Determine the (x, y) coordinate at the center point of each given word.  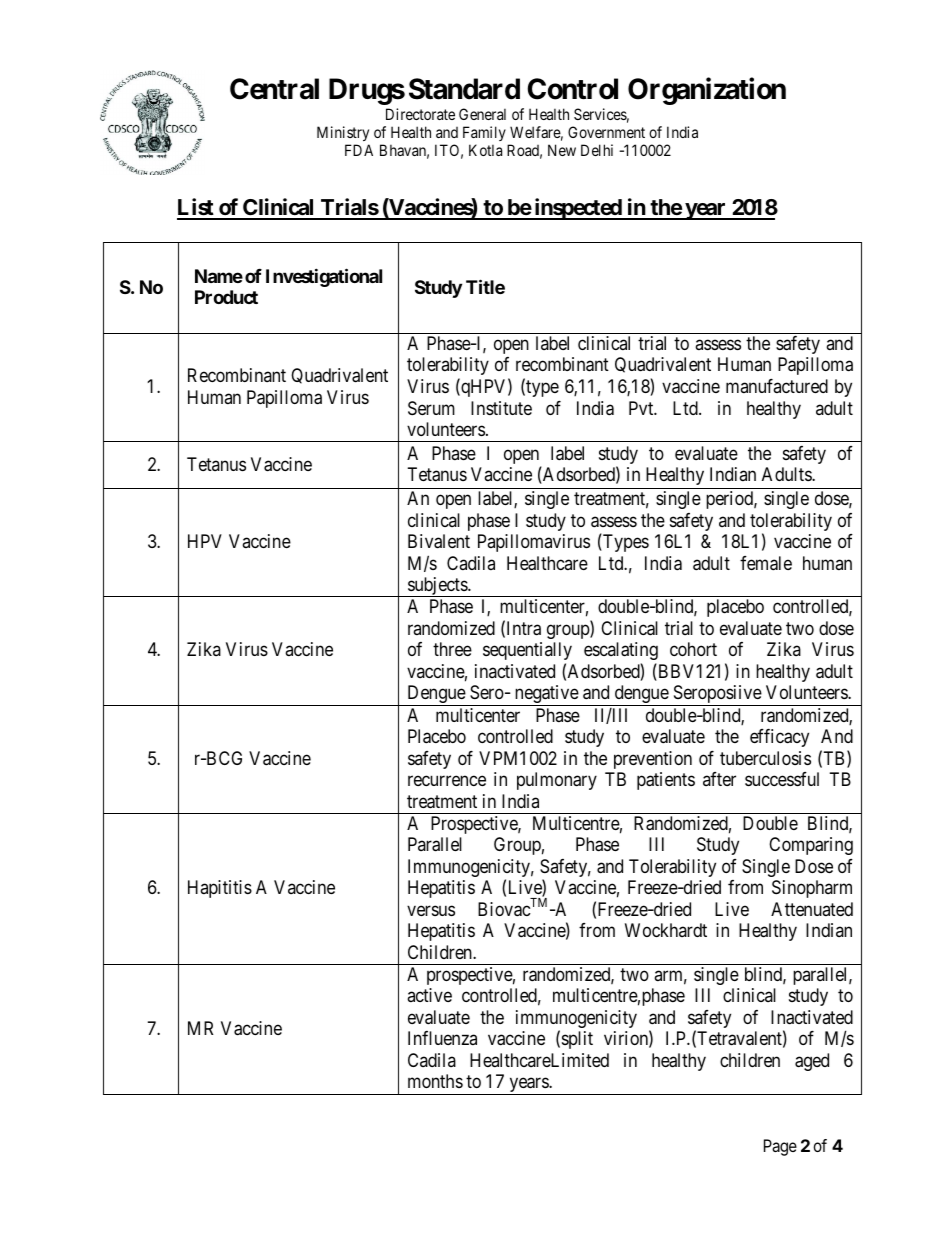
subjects (437, 587)
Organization (707, 91)
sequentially (527, 651)
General (482, 114)
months (435, 1081)
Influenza (442, 1038)
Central (274, 89)
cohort (693, 649)
